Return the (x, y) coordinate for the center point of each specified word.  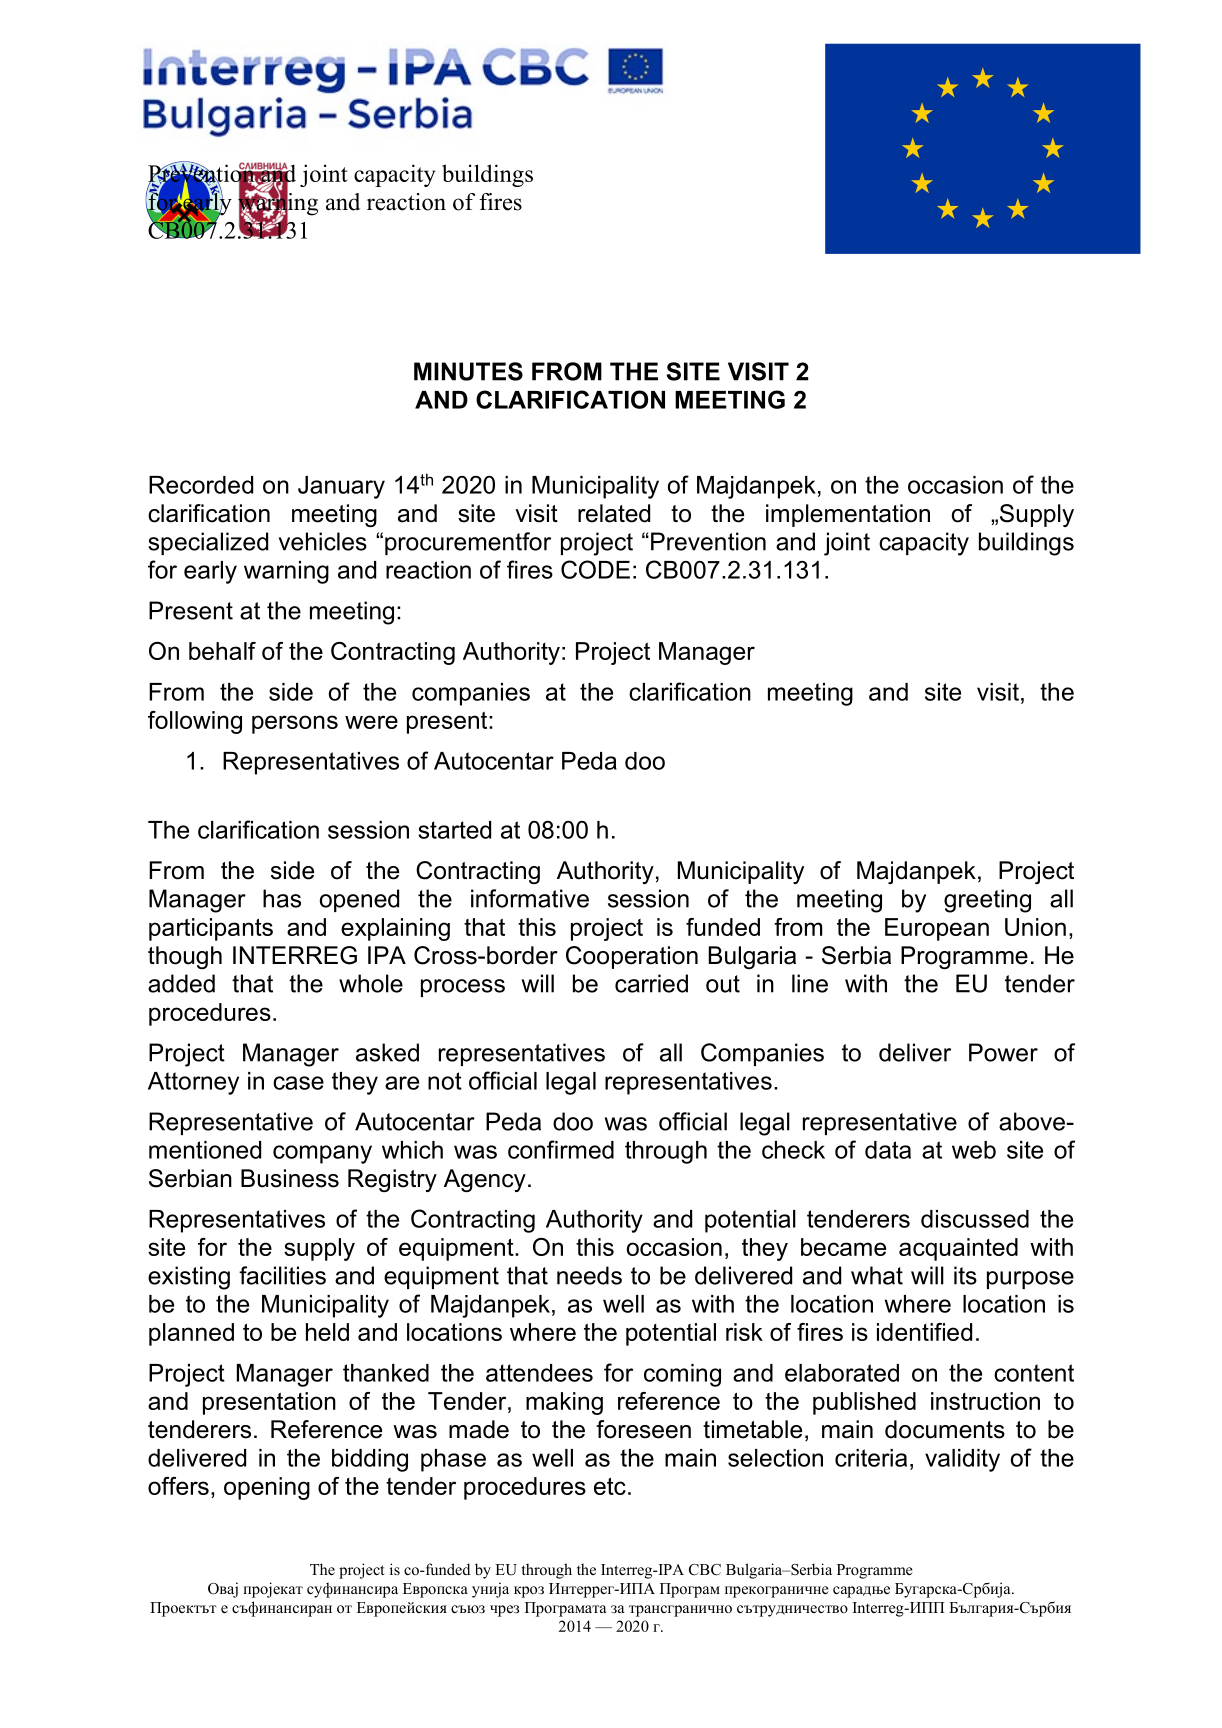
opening (267, 1488)
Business (290, 1178)
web (974, 1150)
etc (610, 1486)
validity (962, 1460)
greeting (987, 901)
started (454, 830)
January (341, 487)
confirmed (561, 1149)
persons (295, 724)
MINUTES (468, 371)
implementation (848, 515)
